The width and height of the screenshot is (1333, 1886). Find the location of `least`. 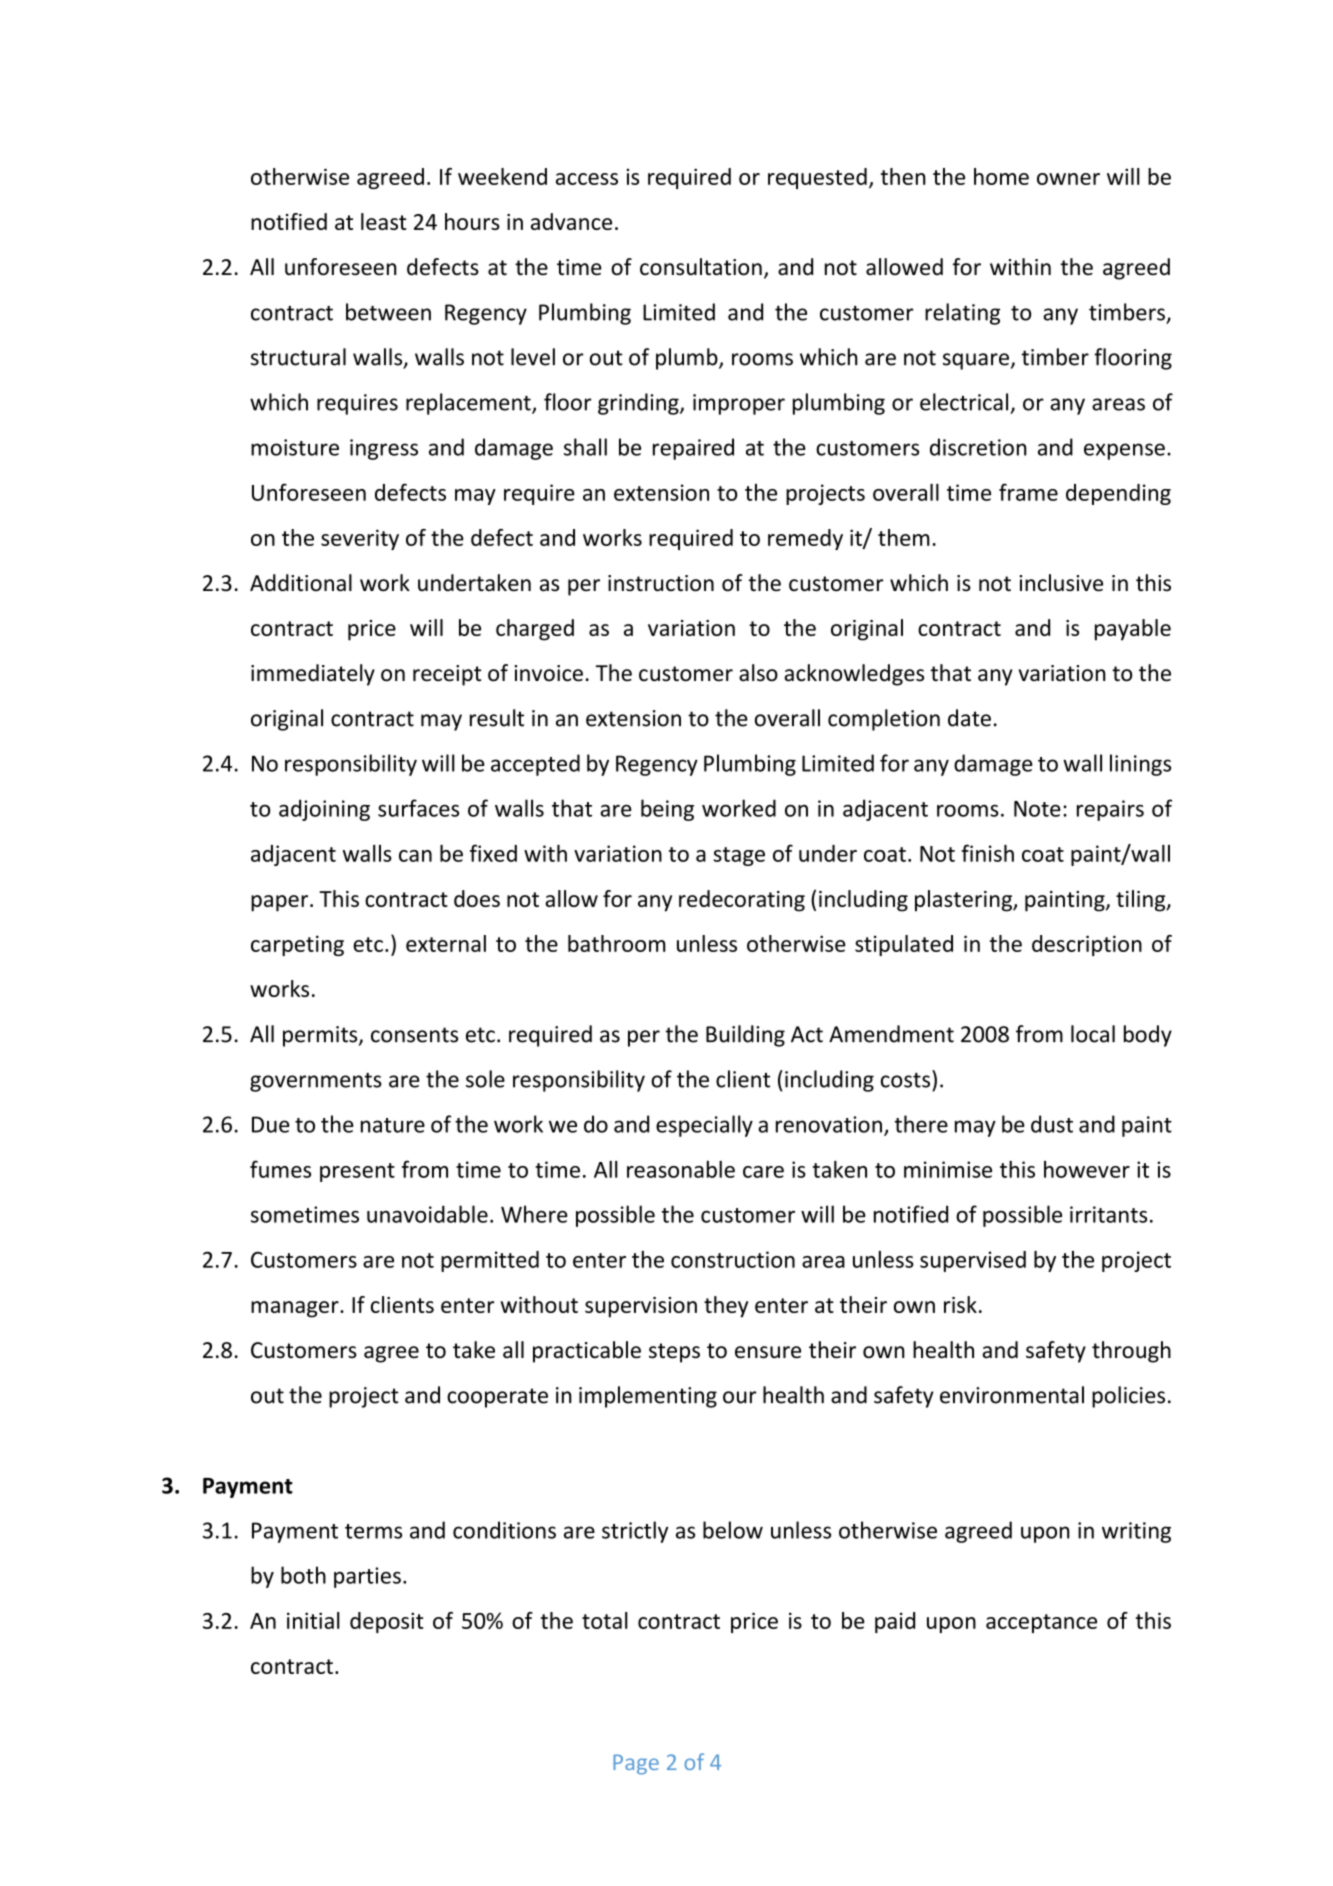

least is located at coordinates (384, 221).
